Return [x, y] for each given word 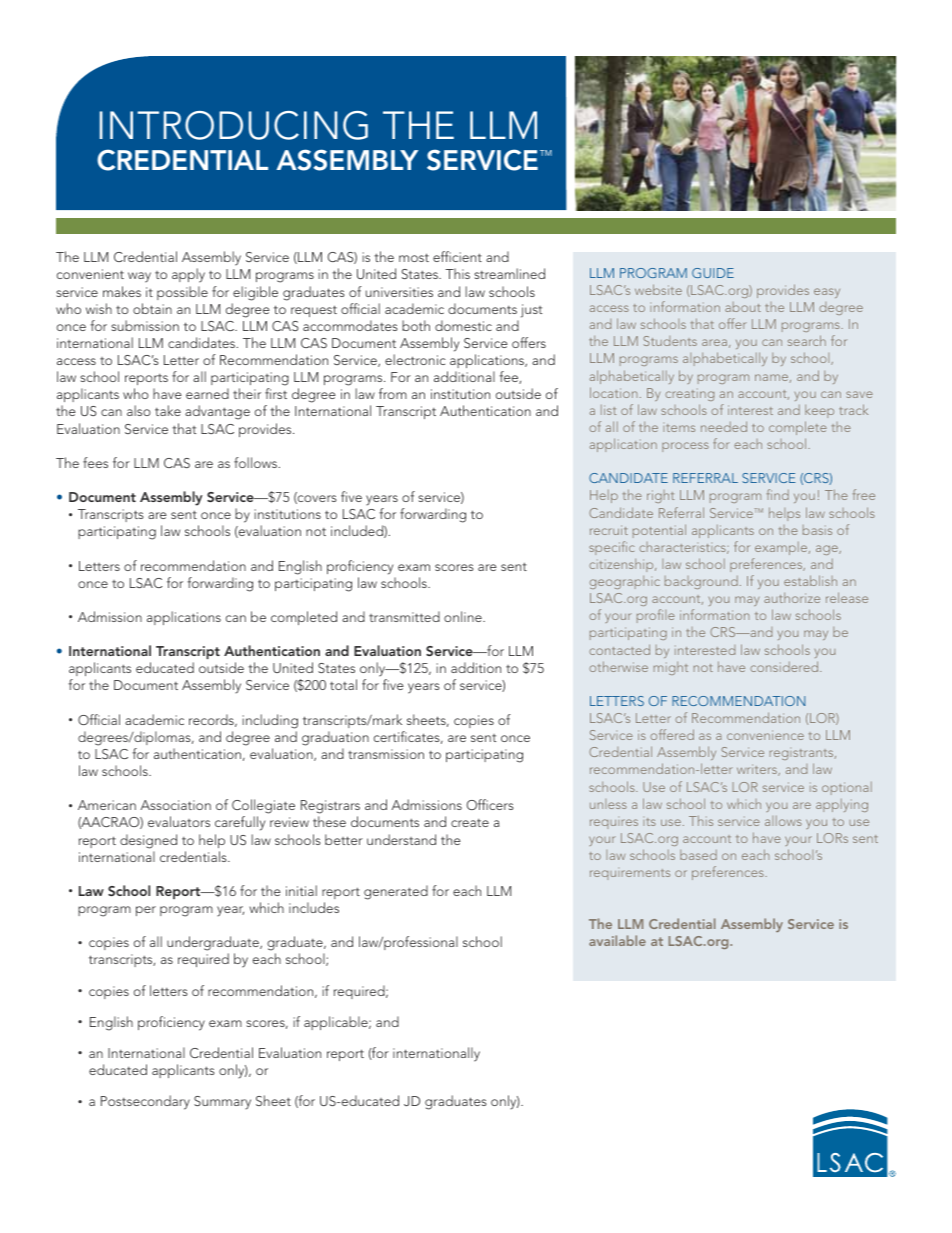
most [414, 257]
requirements [630, 874]
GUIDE [713, 273]
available [617, 940]
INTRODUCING [234, 125]
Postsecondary [145, 1102]
